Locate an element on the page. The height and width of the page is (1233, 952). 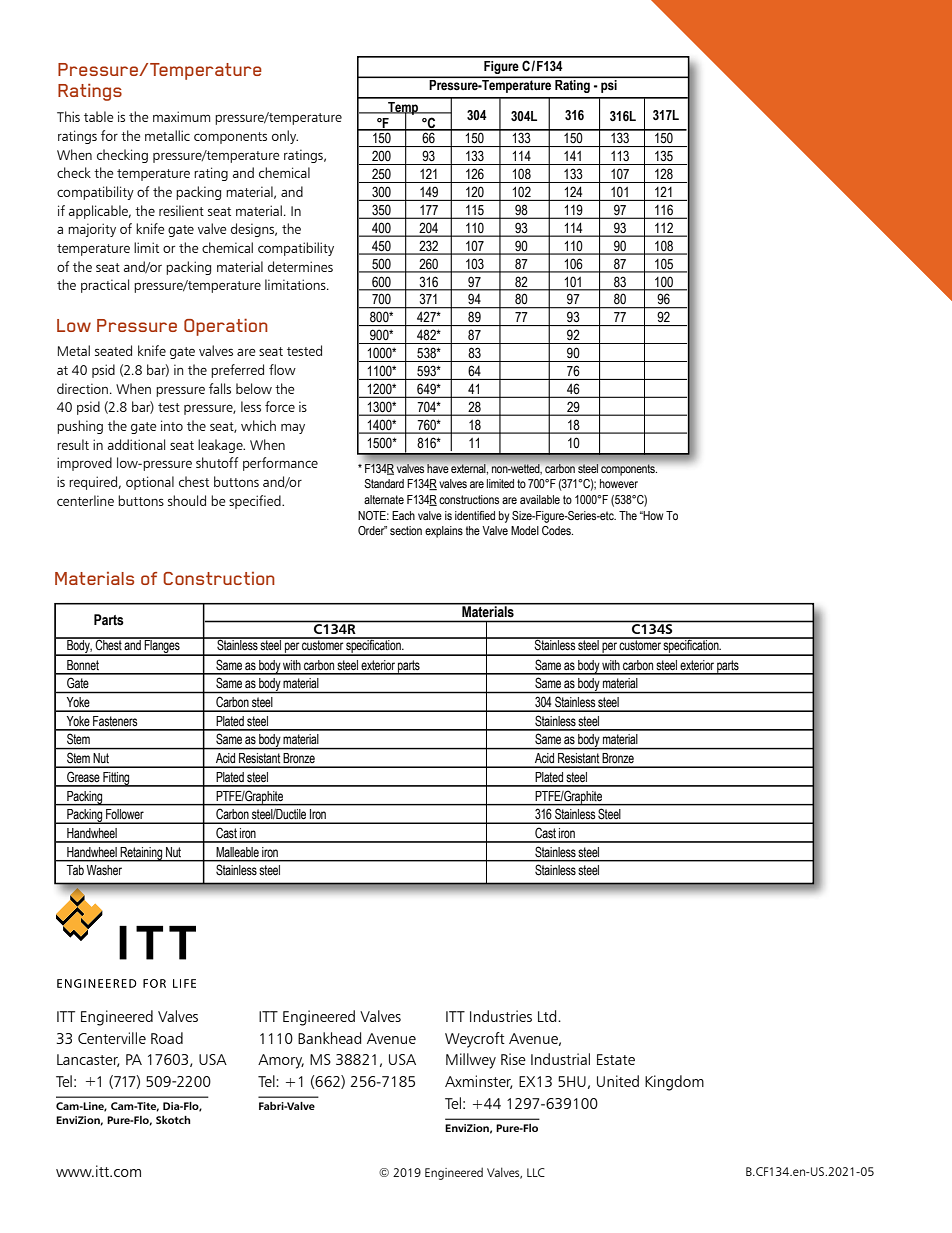
Ltd is located at coordinates (548, 1016).
